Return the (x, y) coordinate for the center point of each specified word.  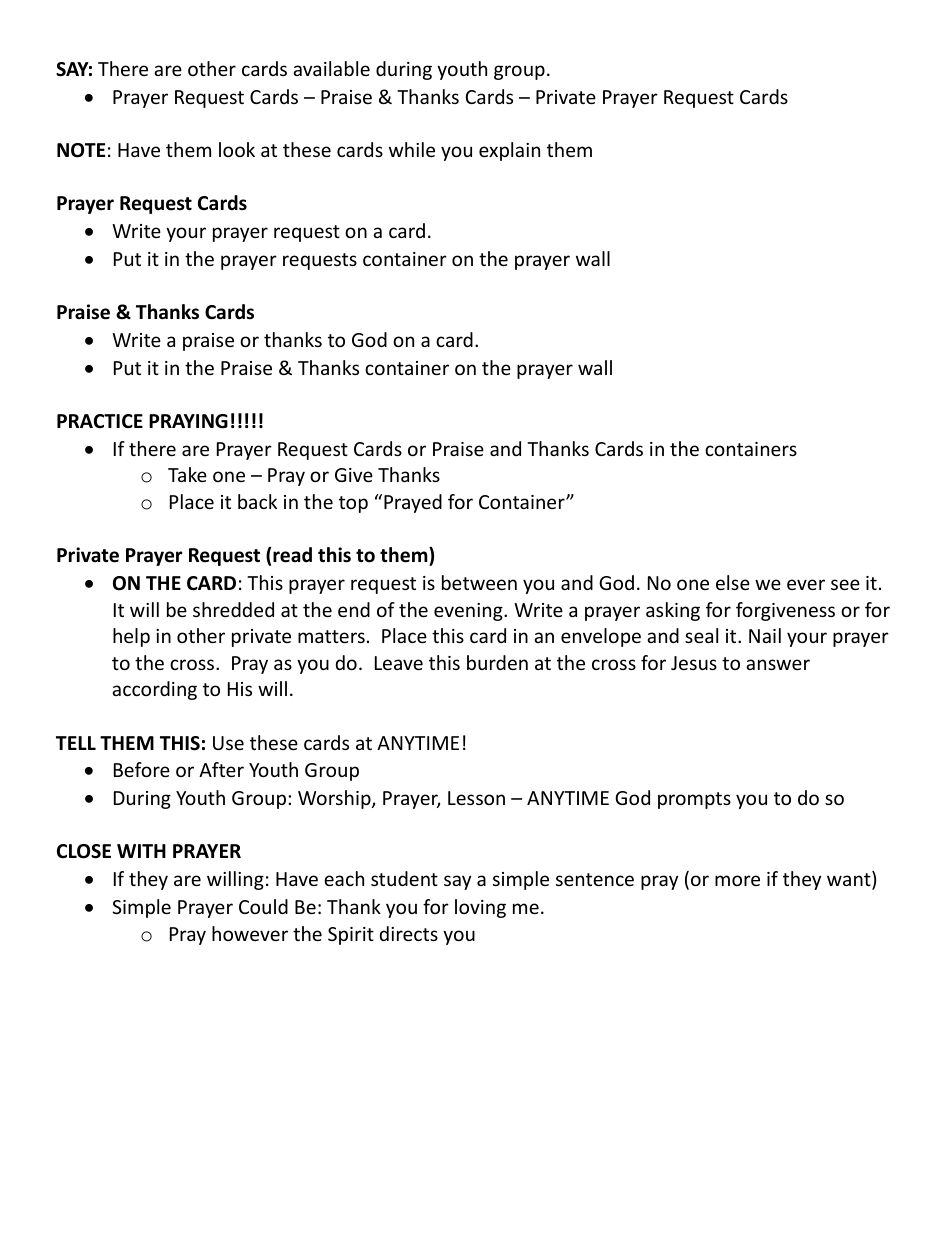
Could (263, 906)
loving (480, 908)
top (353, 504)
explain (509, 151)
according (154, 690)
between (479, 582)
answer (778, 664)
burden (497, 662)
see (845, 584)
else (733, 582)
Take (187, 474)
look (237, 149)
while (412, 149)
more (737, 880)
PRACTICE (100, 421)
